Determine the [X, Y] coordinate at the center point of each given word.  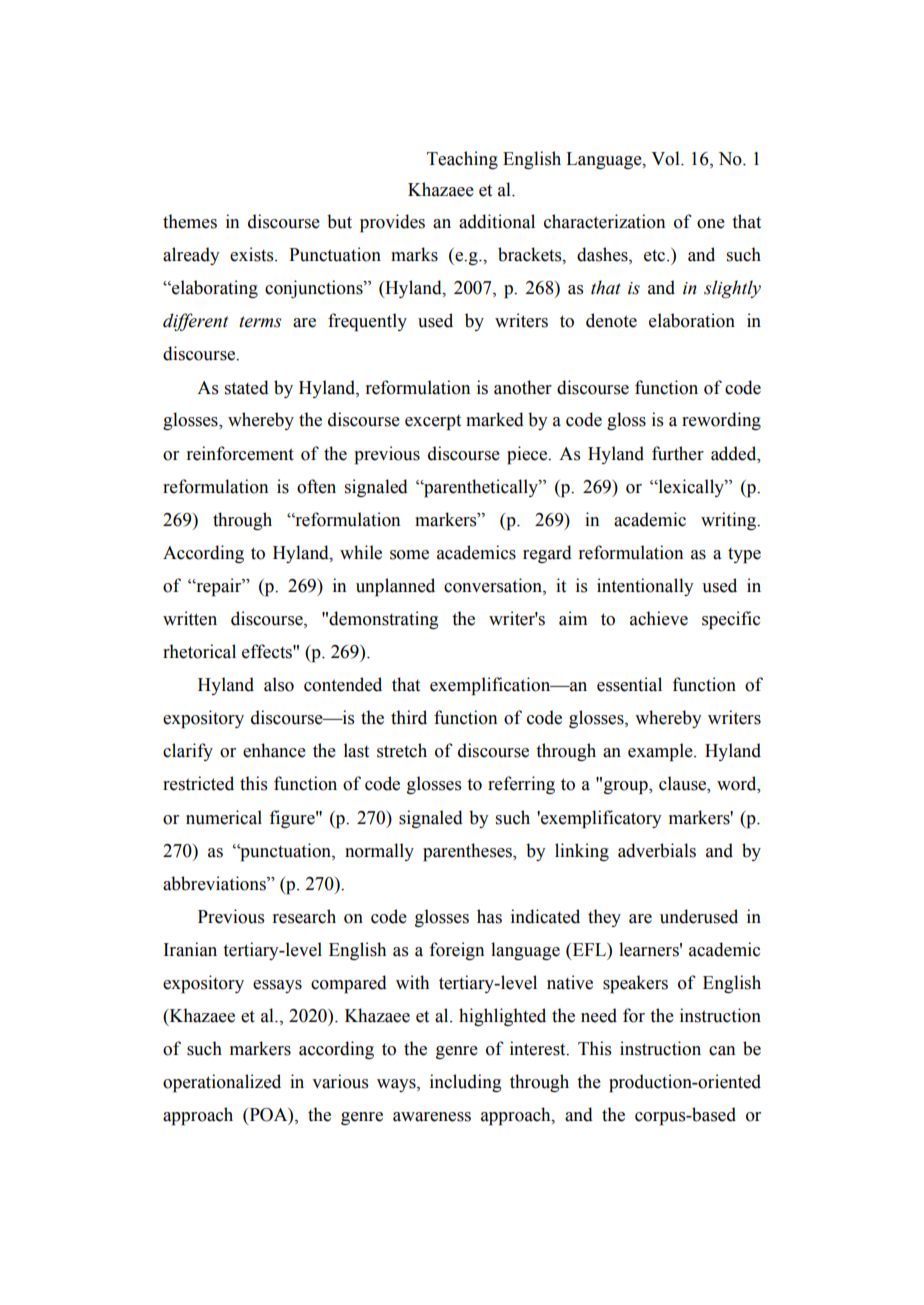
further [678, 453]
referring [521, 785]
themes [190, 221]
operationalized [222, 1083]
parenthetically [481, 488]
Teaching [462, 160]
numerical [224, 817]
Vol [666, 158]
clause [683, 784]
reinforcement [240, 453]
